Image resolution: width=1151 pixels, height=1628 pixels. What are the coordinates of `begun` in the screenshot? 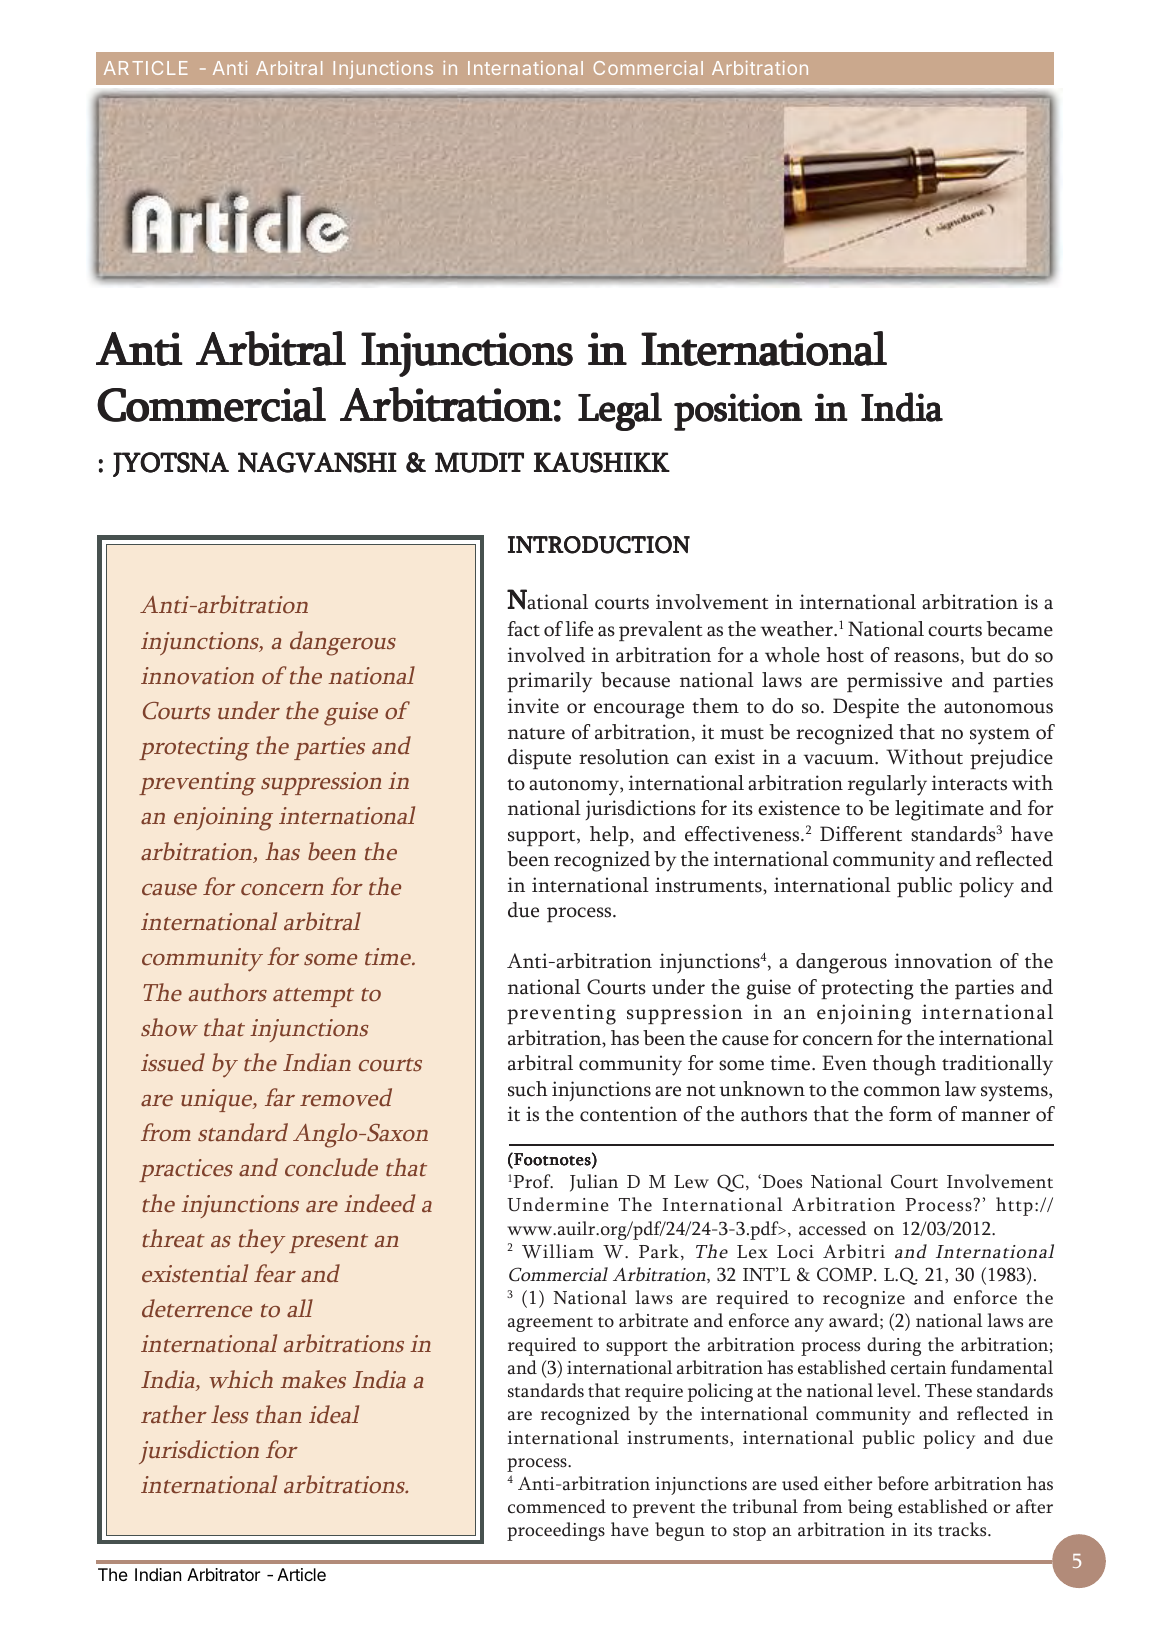 It's located at (680, 1531).
